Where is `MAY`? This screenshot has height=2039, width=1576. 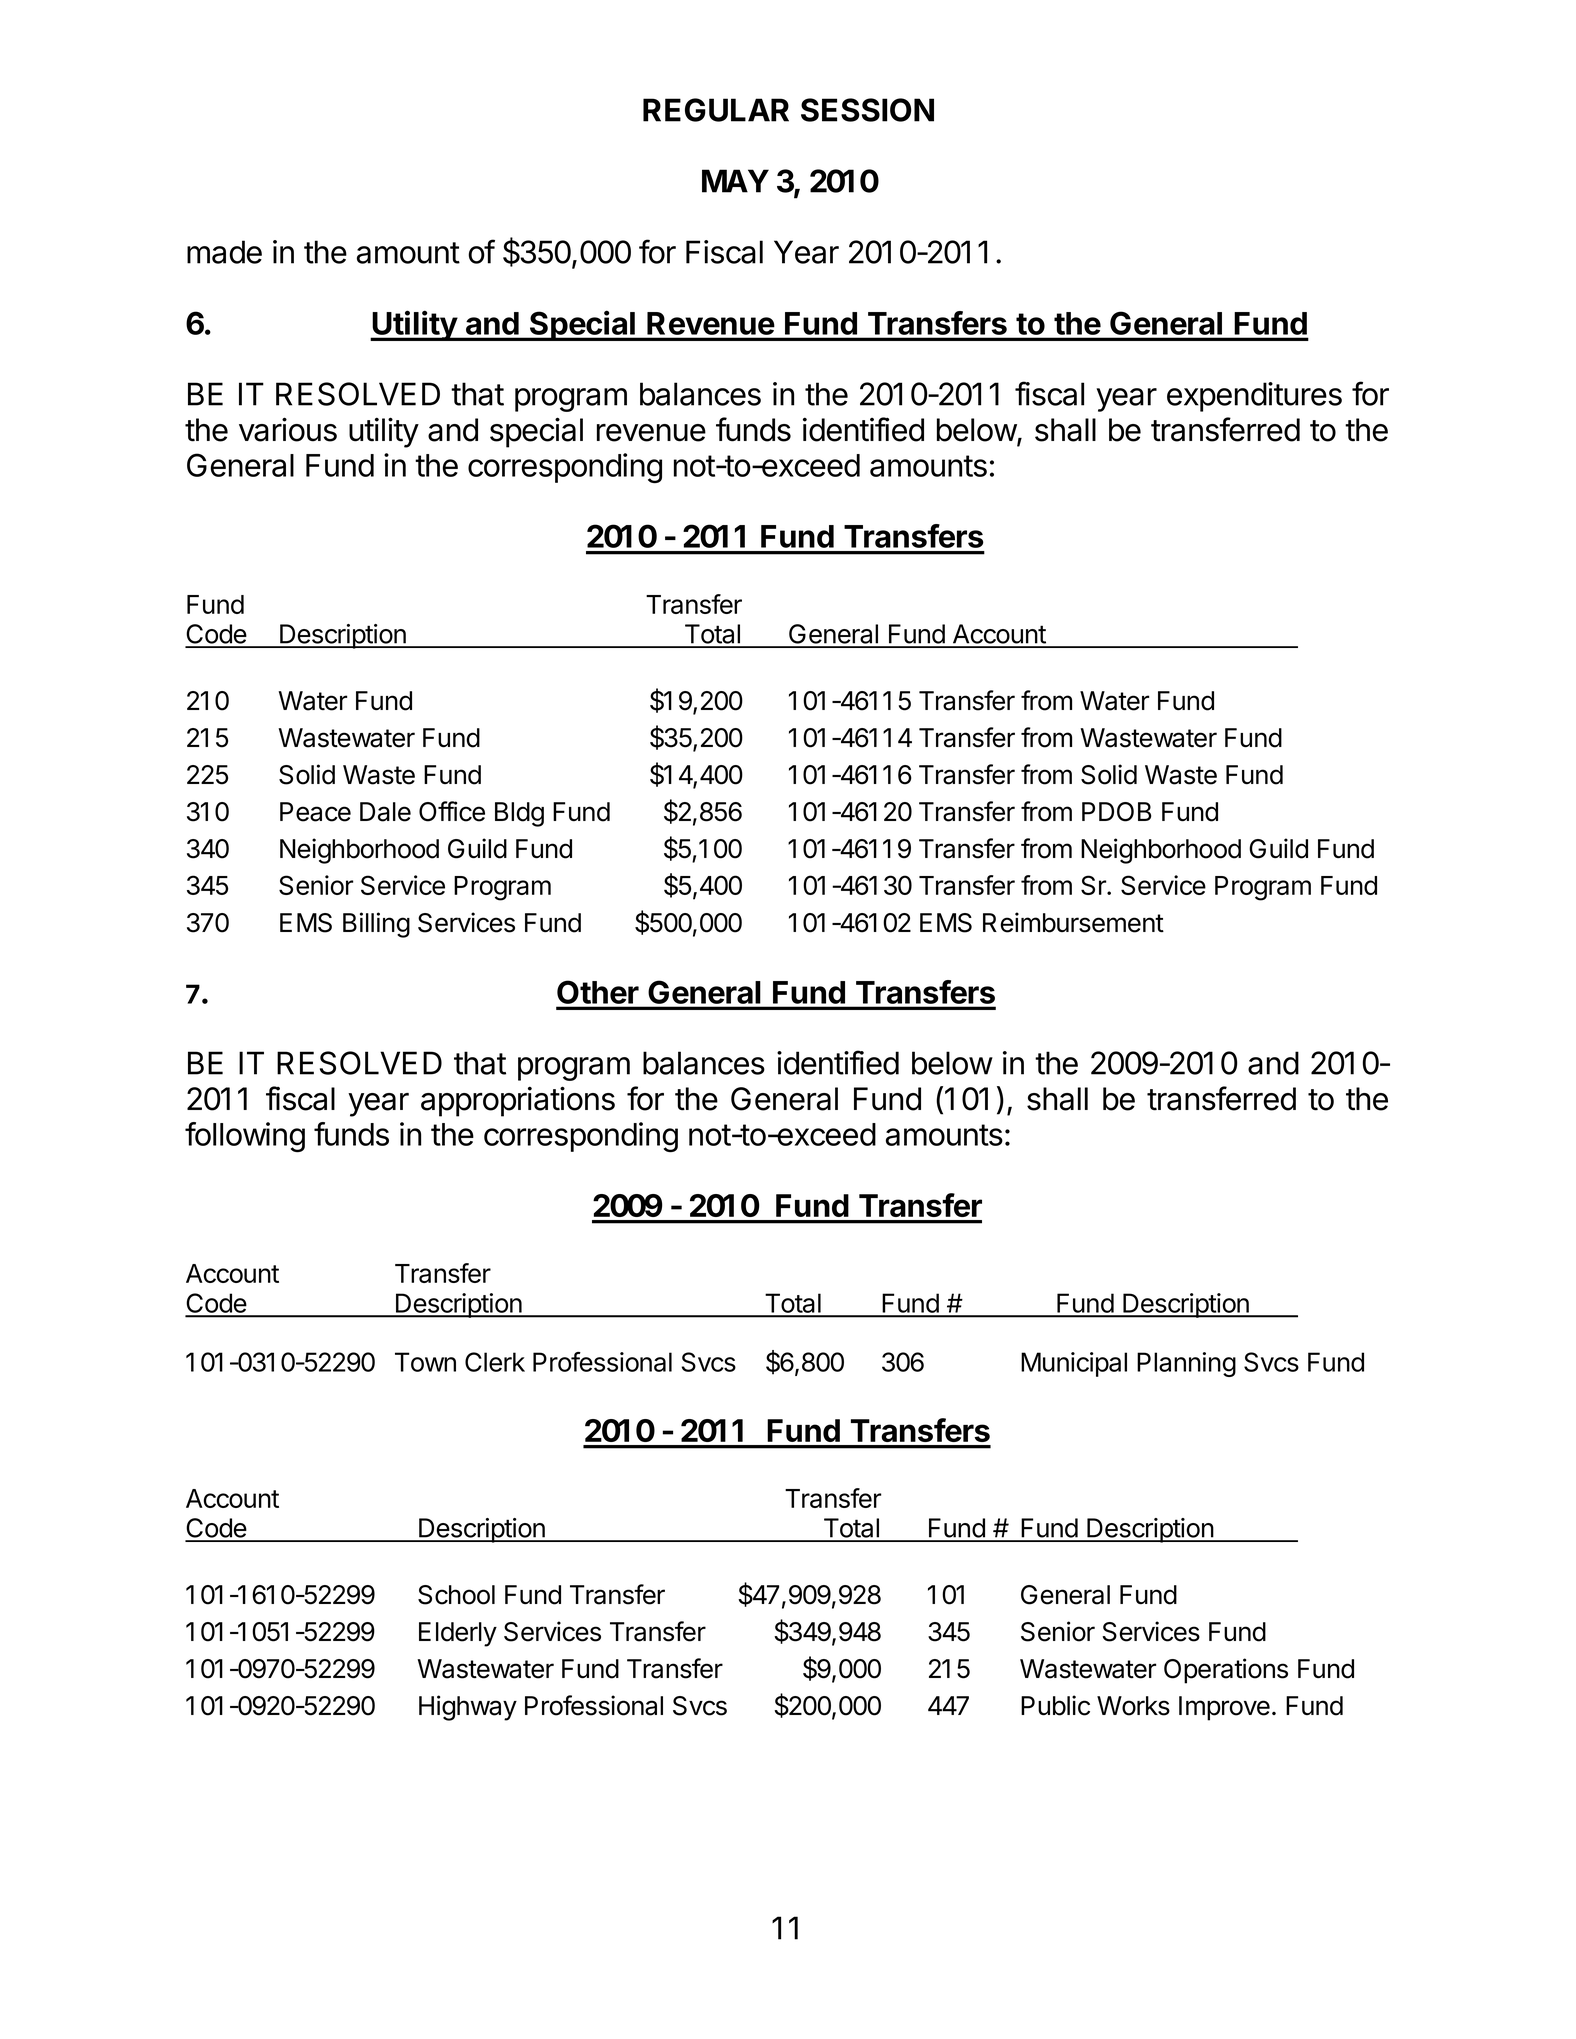 MAY is located at coordinates (735, 181).
